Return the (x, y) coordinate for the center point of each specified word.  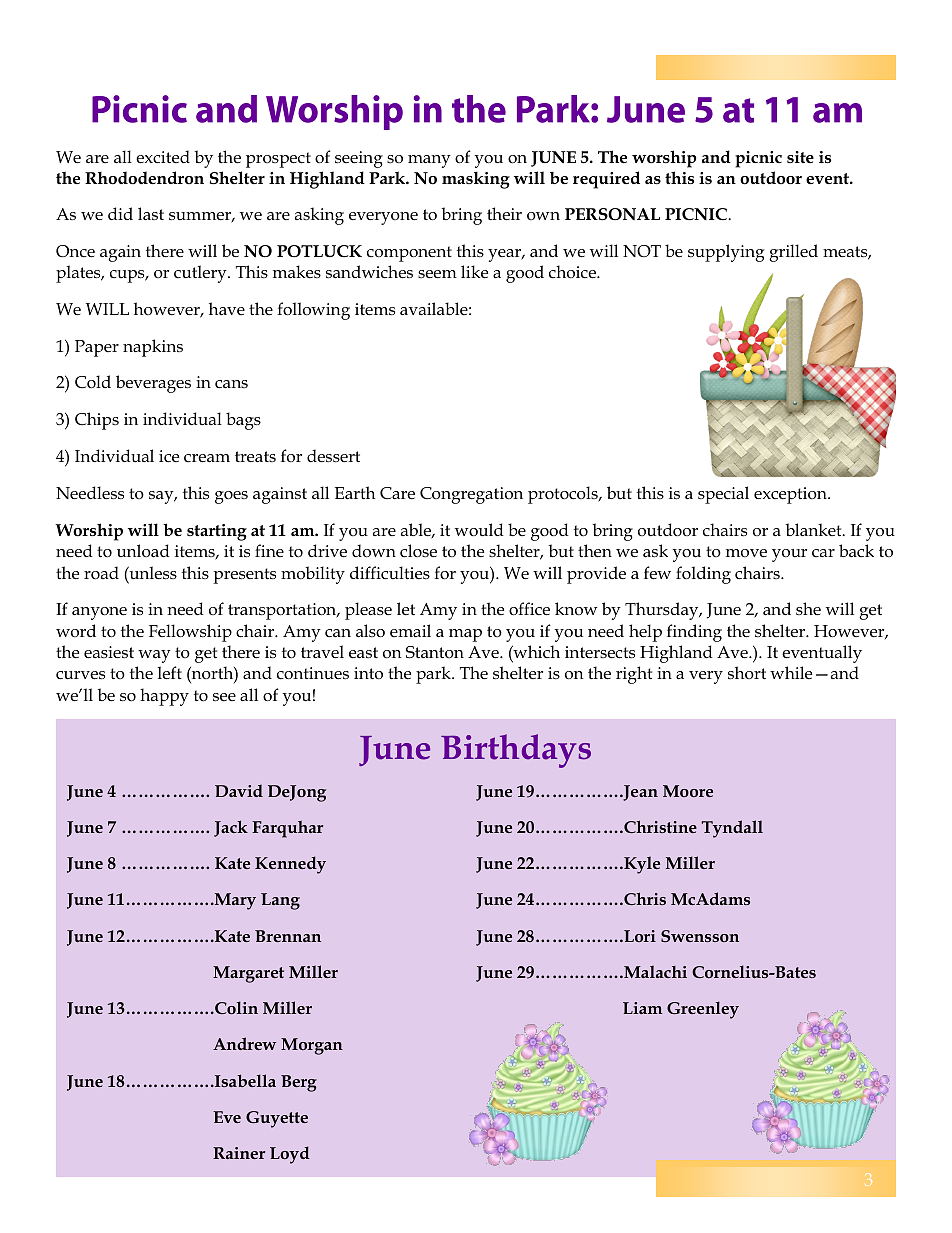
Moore (688, 791)
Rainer (239, 1153)
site (800, 157)
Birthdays (516, 751)
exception (791, 495)
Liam (642, 1008)
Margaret (248, 974)
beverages (153, 384)
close (418, 551)
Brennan (288, 936)
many (429, 161)
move (746, 553)
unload (143, 551)
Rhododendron (144, 178)
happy (164, 697)
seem (437, 274)
